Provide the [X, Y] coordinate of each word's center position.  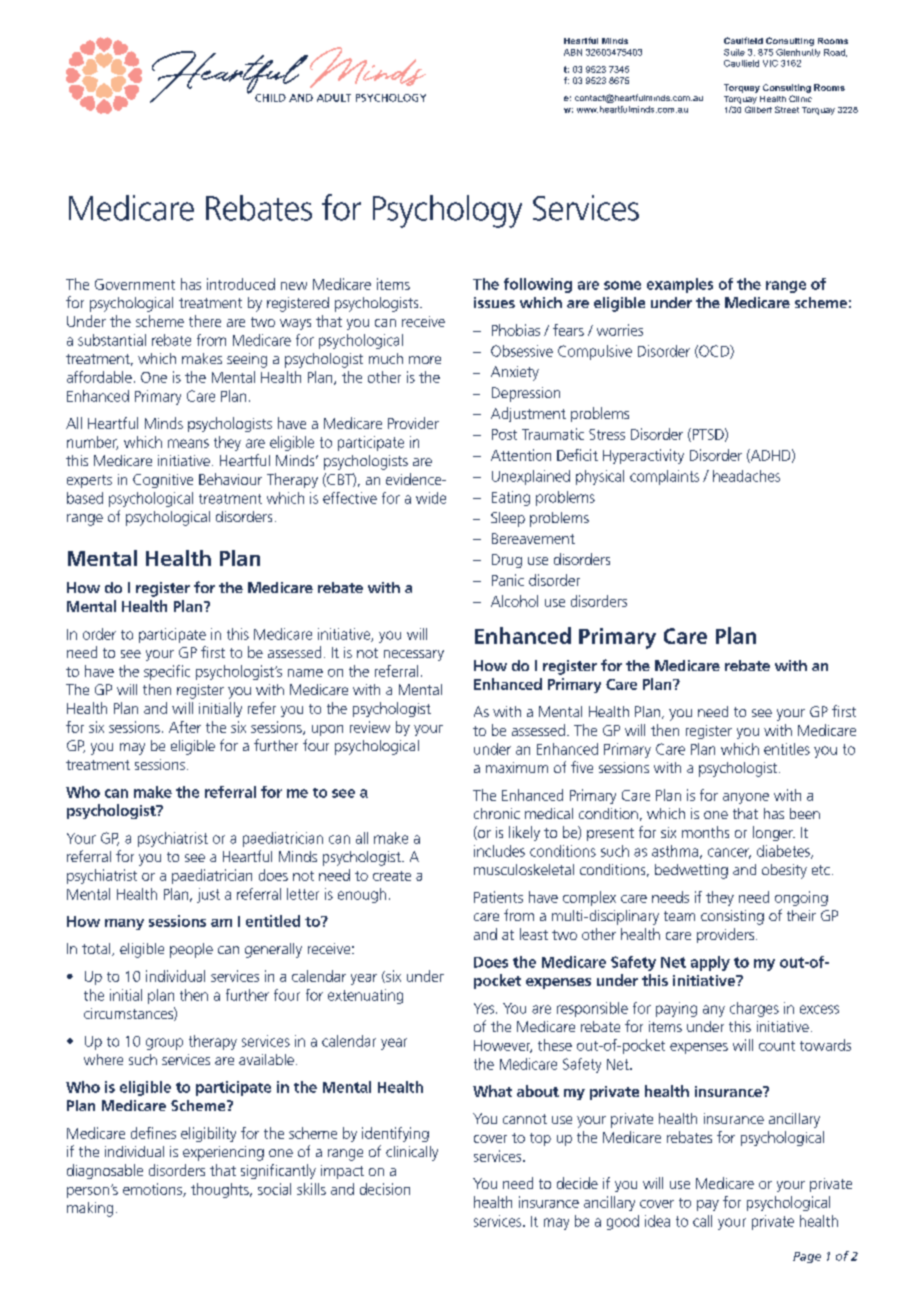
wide [431, 498]
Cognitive [163, 481]
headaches [746, 476]
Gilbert [758, 109]
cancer [729, 853]
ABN [573, 52]
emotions [153, 1190]
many [124, 924]
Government [135, 284]
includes [499, 851]
